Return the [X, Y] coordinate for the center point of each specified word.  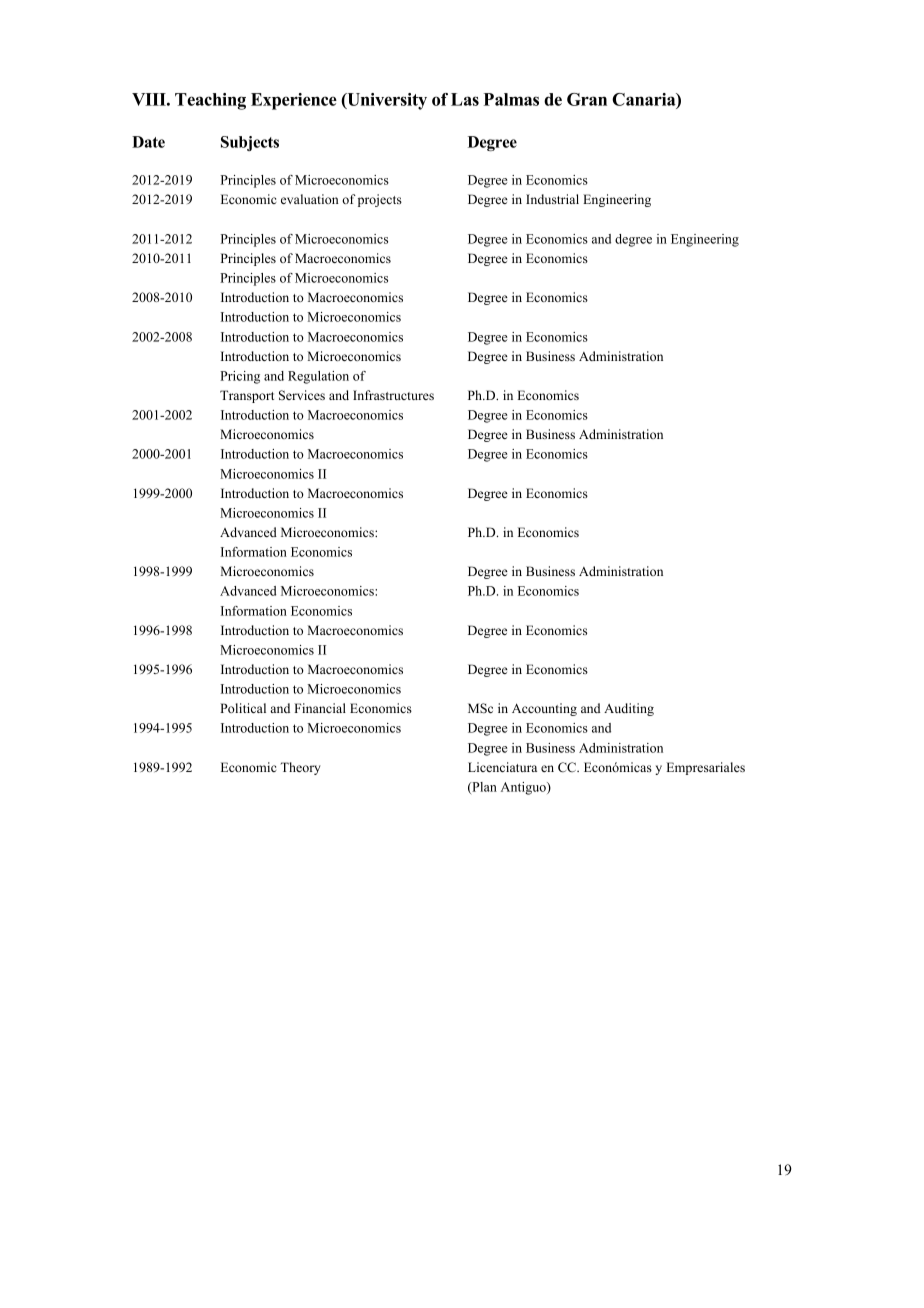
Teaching [210, 101]
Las [465, 99]
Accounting [544, 709]
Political [243, 708]
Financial [320, 708]
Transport [247, 396]
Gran [587, 99]
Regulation [318, 377]
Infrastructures [393, 395]
